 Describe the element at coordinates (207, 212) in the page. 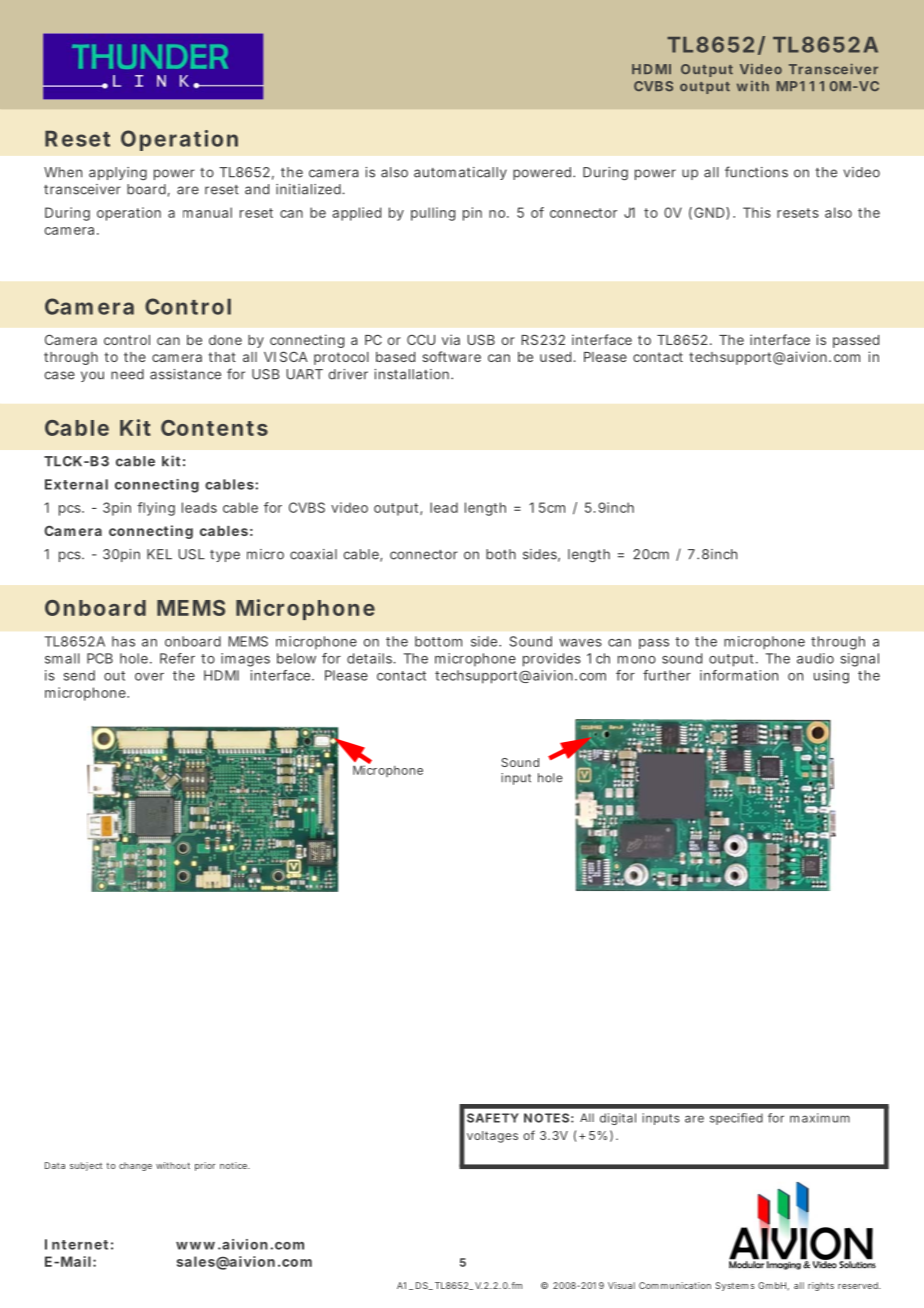

I see `manual` at that location.
